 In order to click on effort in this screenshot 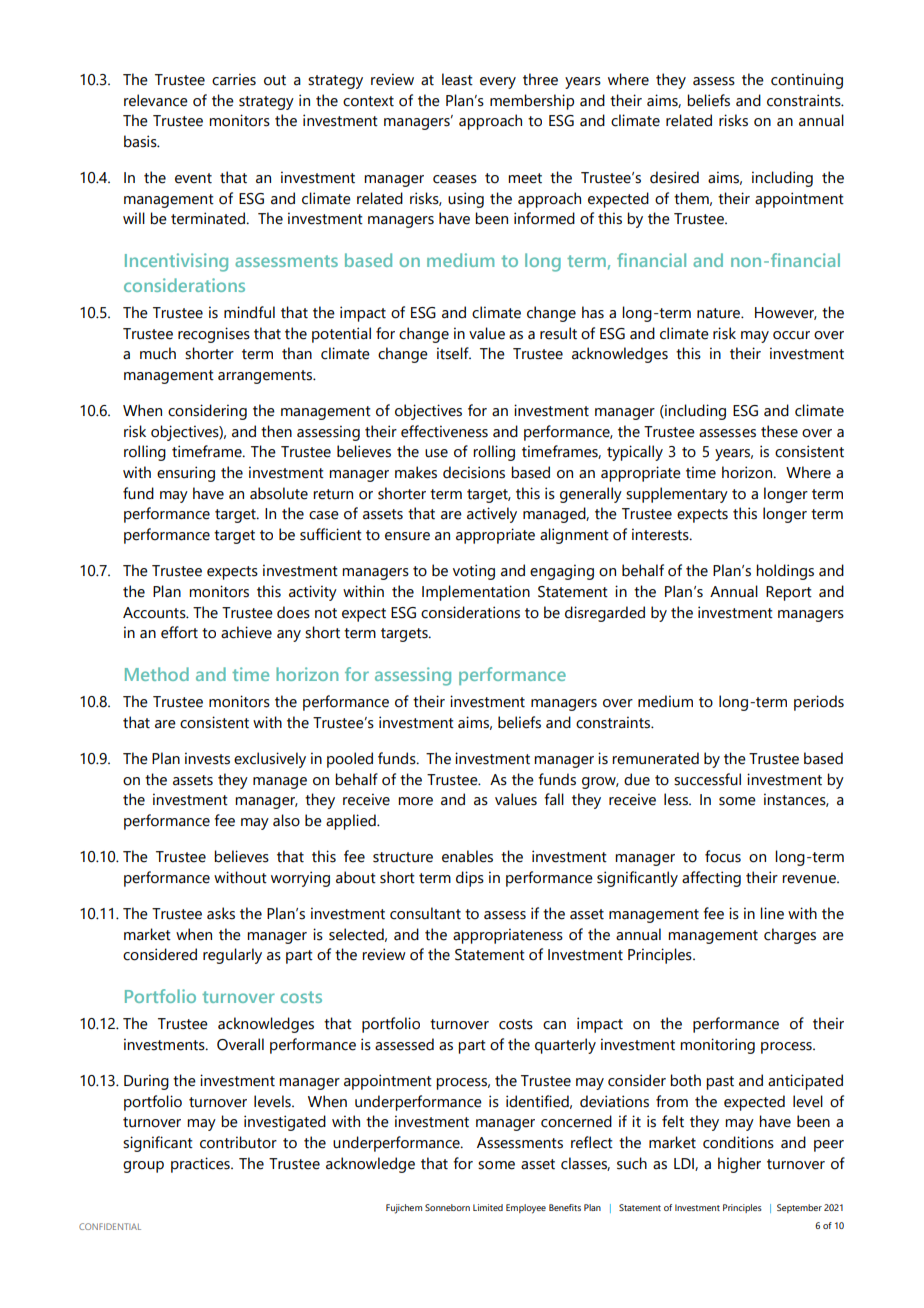, I will do `click(179, 632)`.
